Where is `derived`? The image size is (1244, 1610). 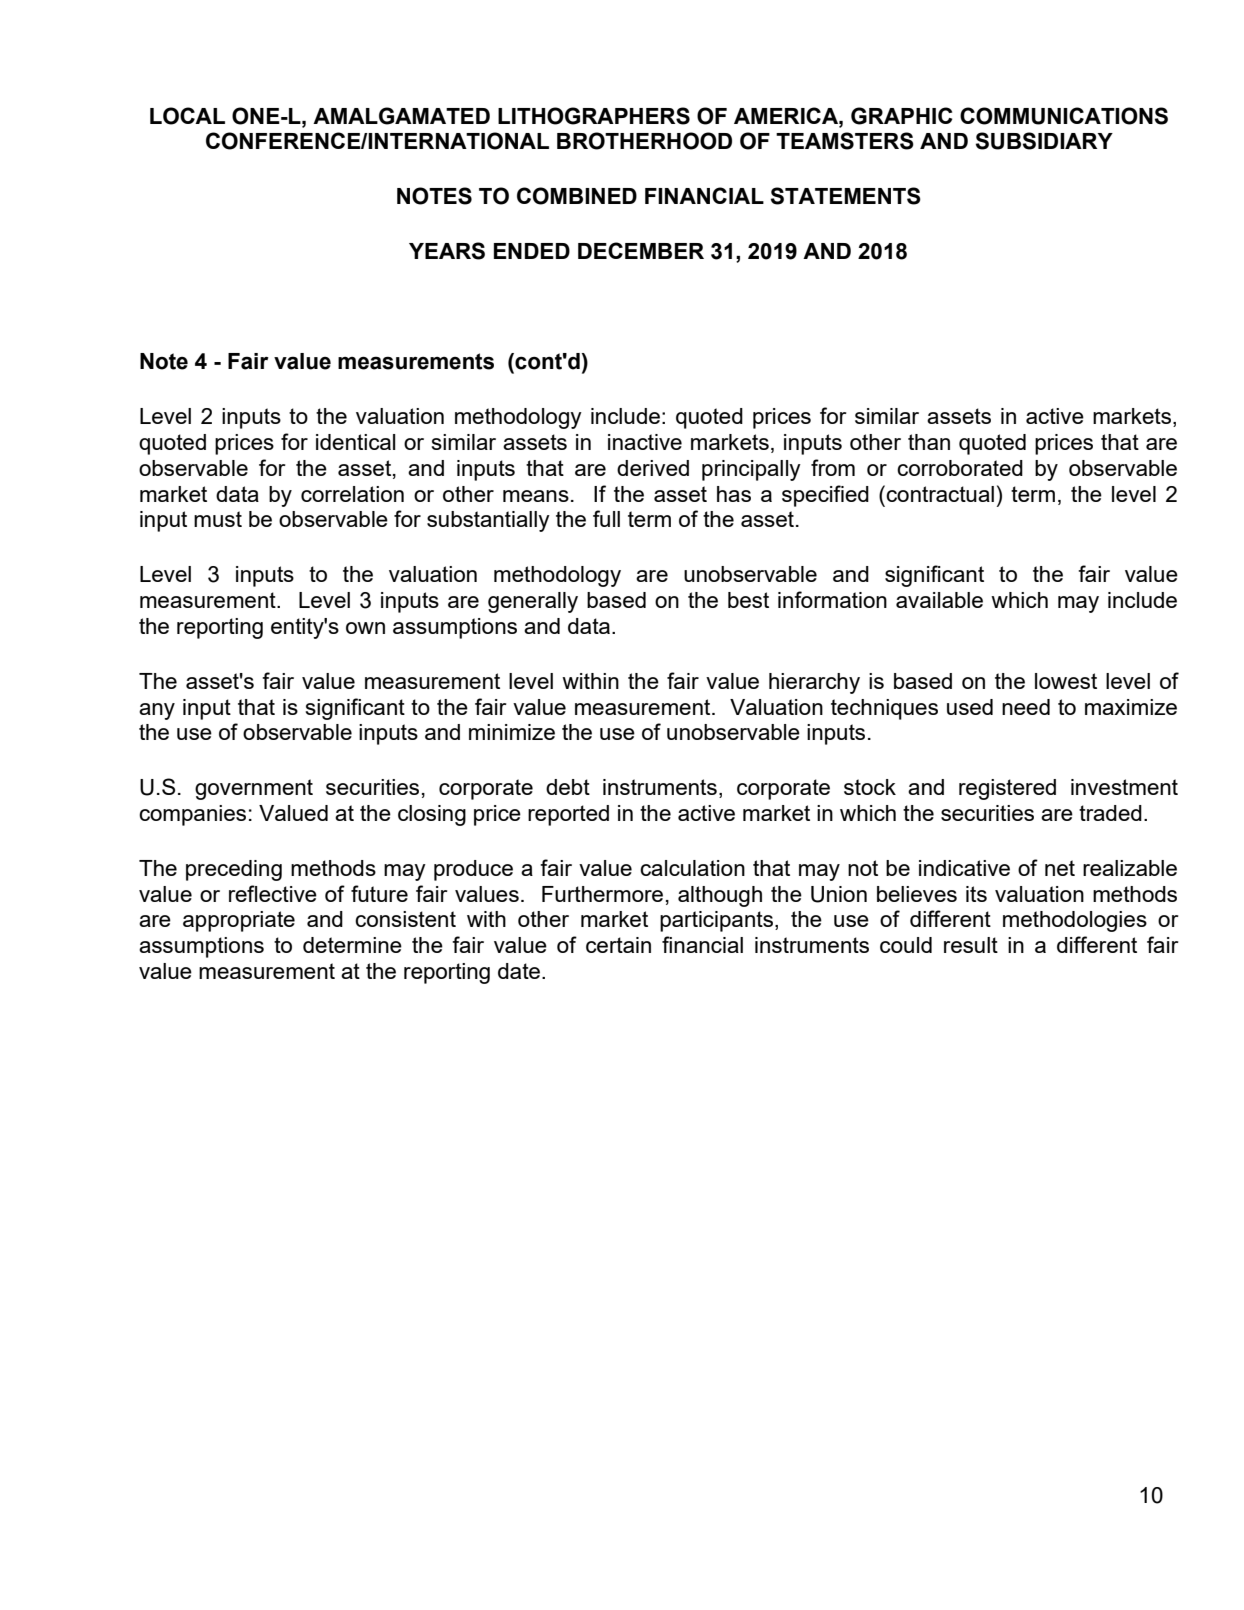 derived is located at coordinates (653, 468).
